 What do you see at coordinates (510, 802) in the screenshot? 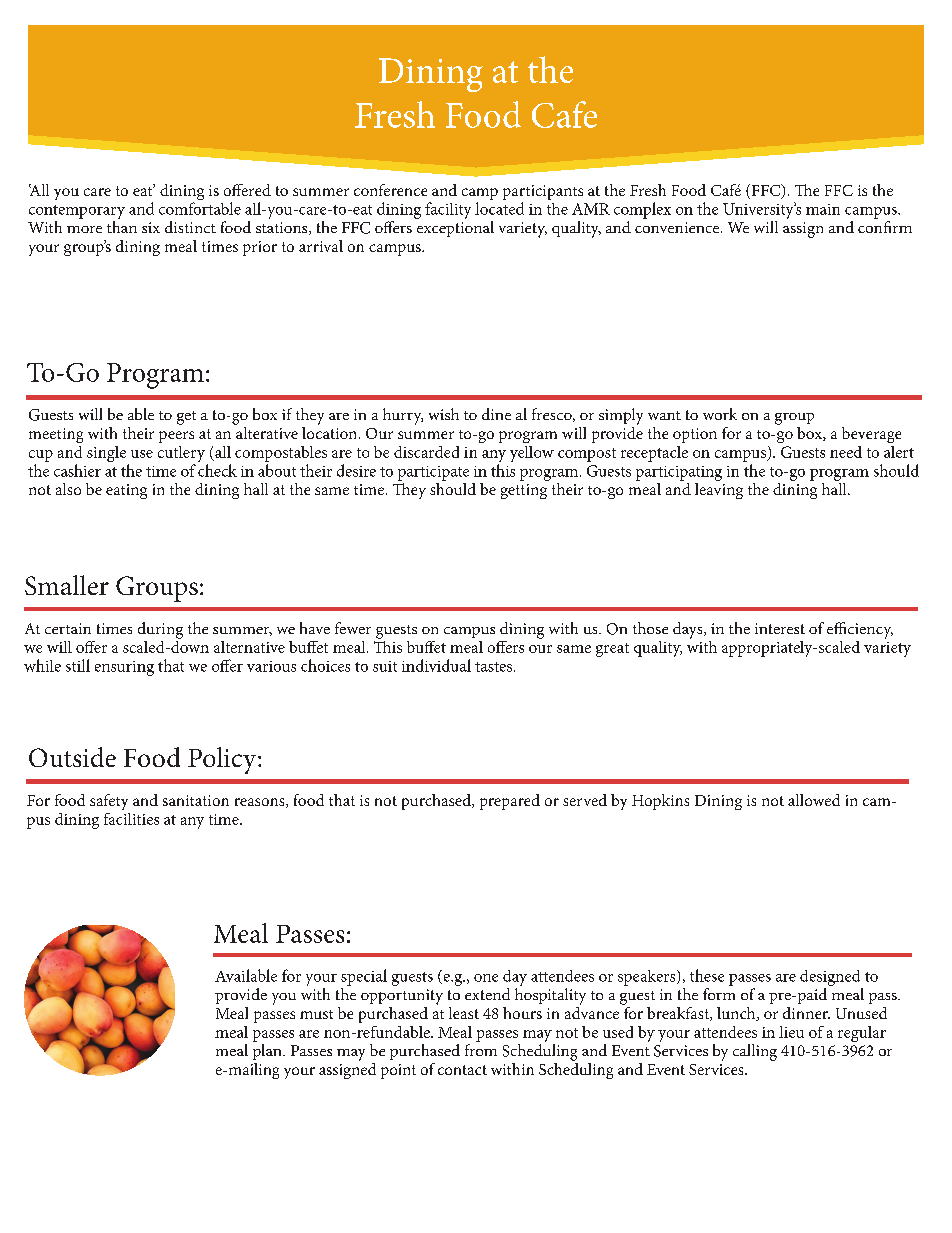
I see `prepared` at bounding box center [510, 802].
